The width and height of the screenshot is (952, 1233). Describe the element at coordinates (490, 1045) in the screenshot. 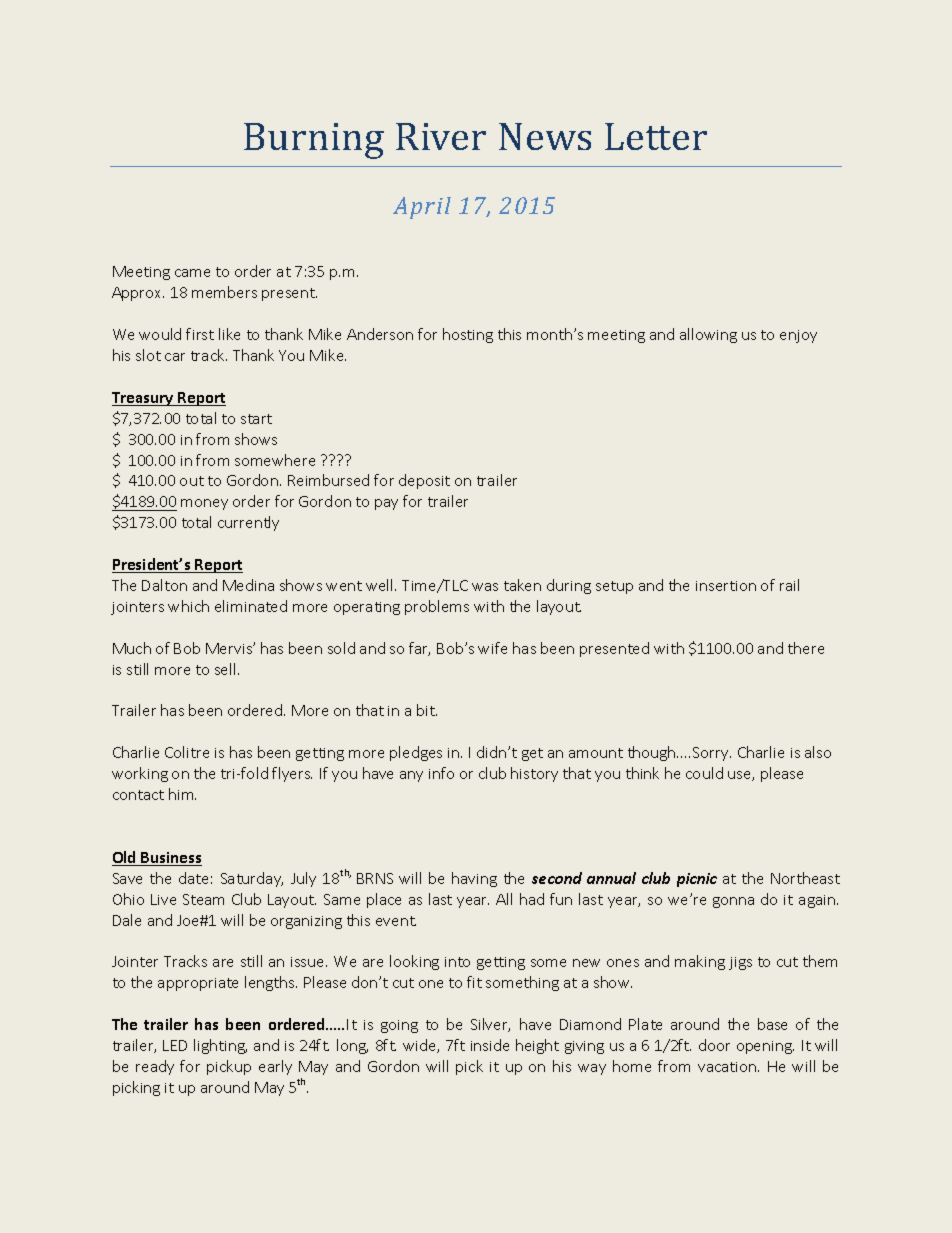

I see `inside` at that location.
